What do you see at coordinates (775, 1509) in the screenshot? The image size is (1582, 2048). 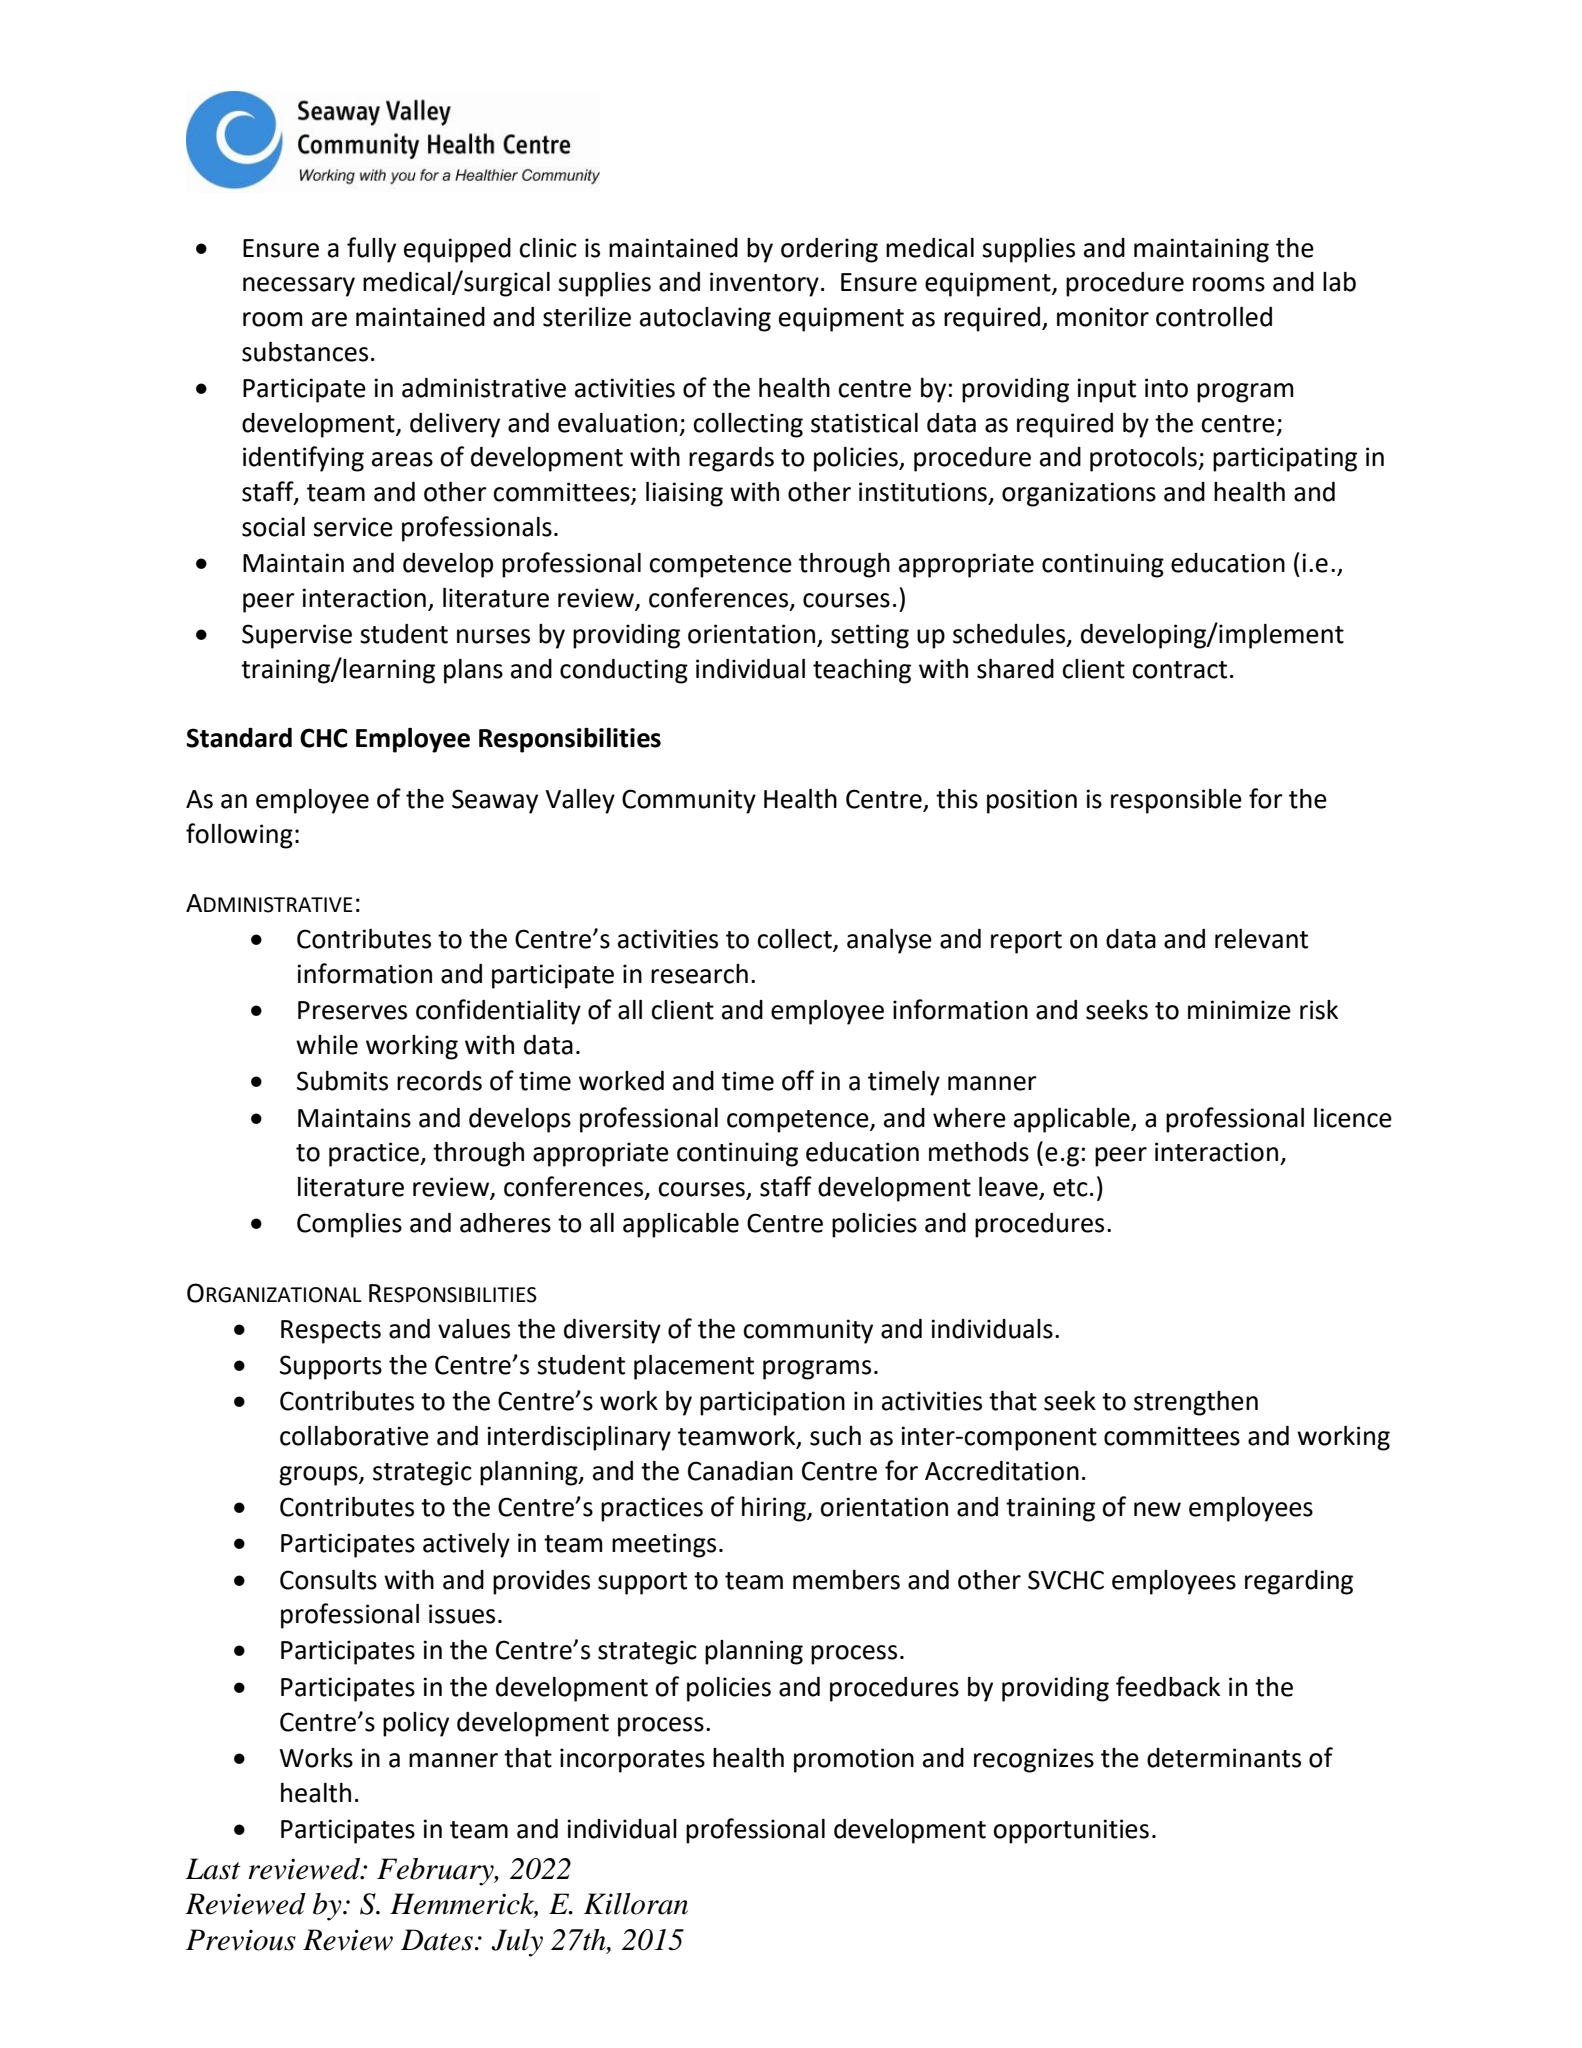 I see `hiring` at bounding box center [775, 1509].
